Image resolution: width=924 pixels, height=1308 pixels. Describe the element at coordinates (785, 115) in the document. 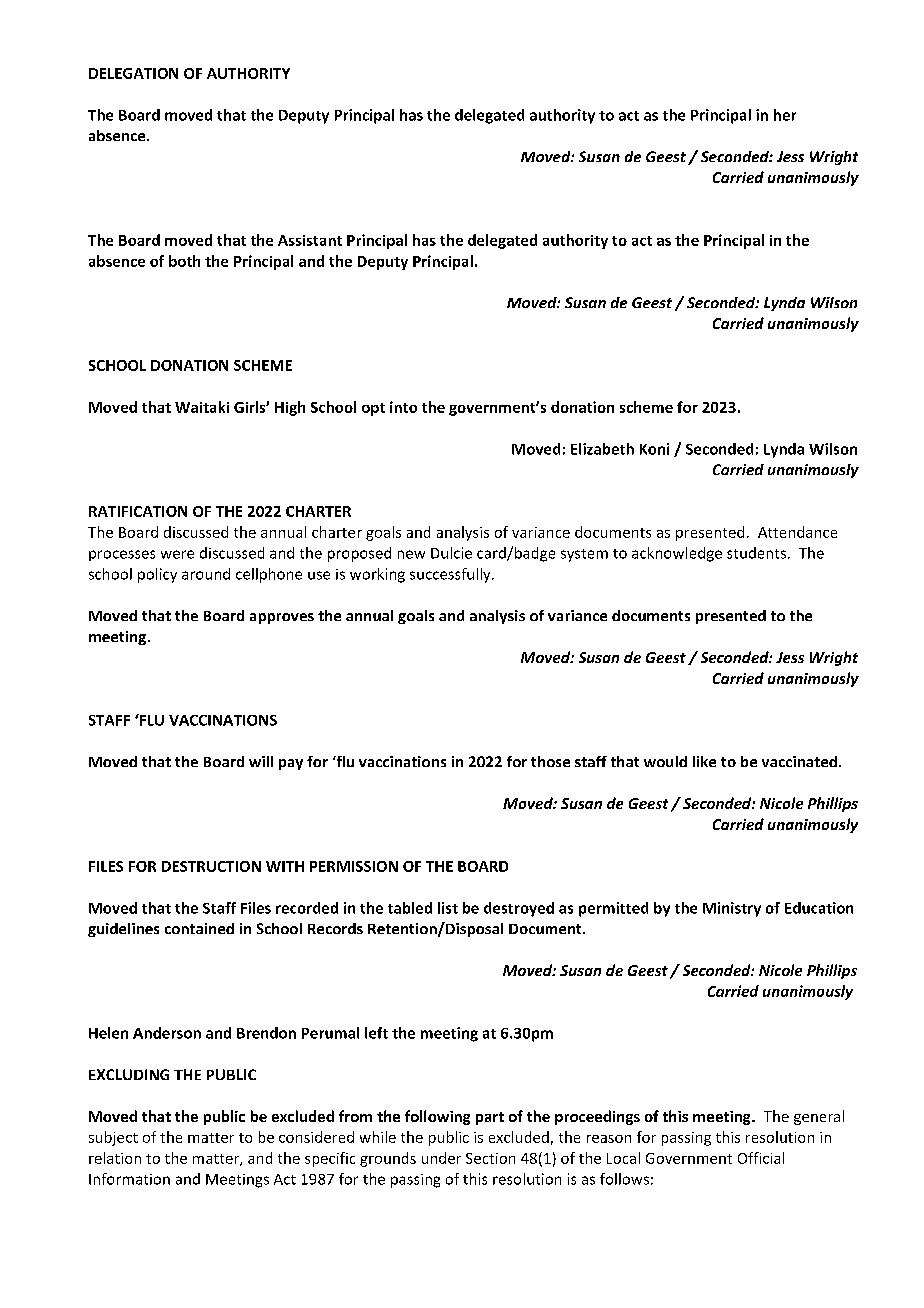

I see `her` at that location.
